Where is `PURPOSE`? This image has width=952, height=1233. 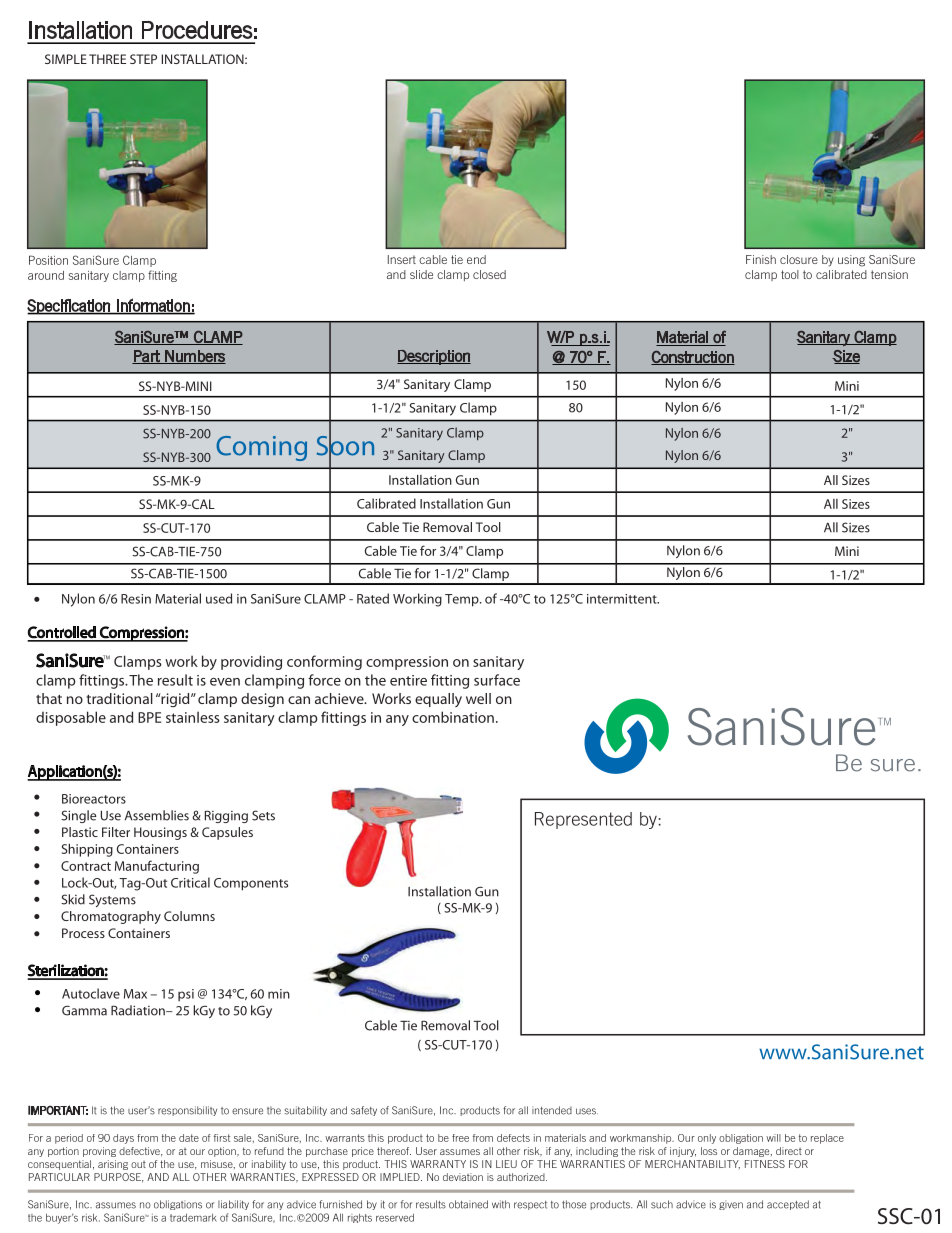 PURPOSE is located at coordinates (119, 1178).
